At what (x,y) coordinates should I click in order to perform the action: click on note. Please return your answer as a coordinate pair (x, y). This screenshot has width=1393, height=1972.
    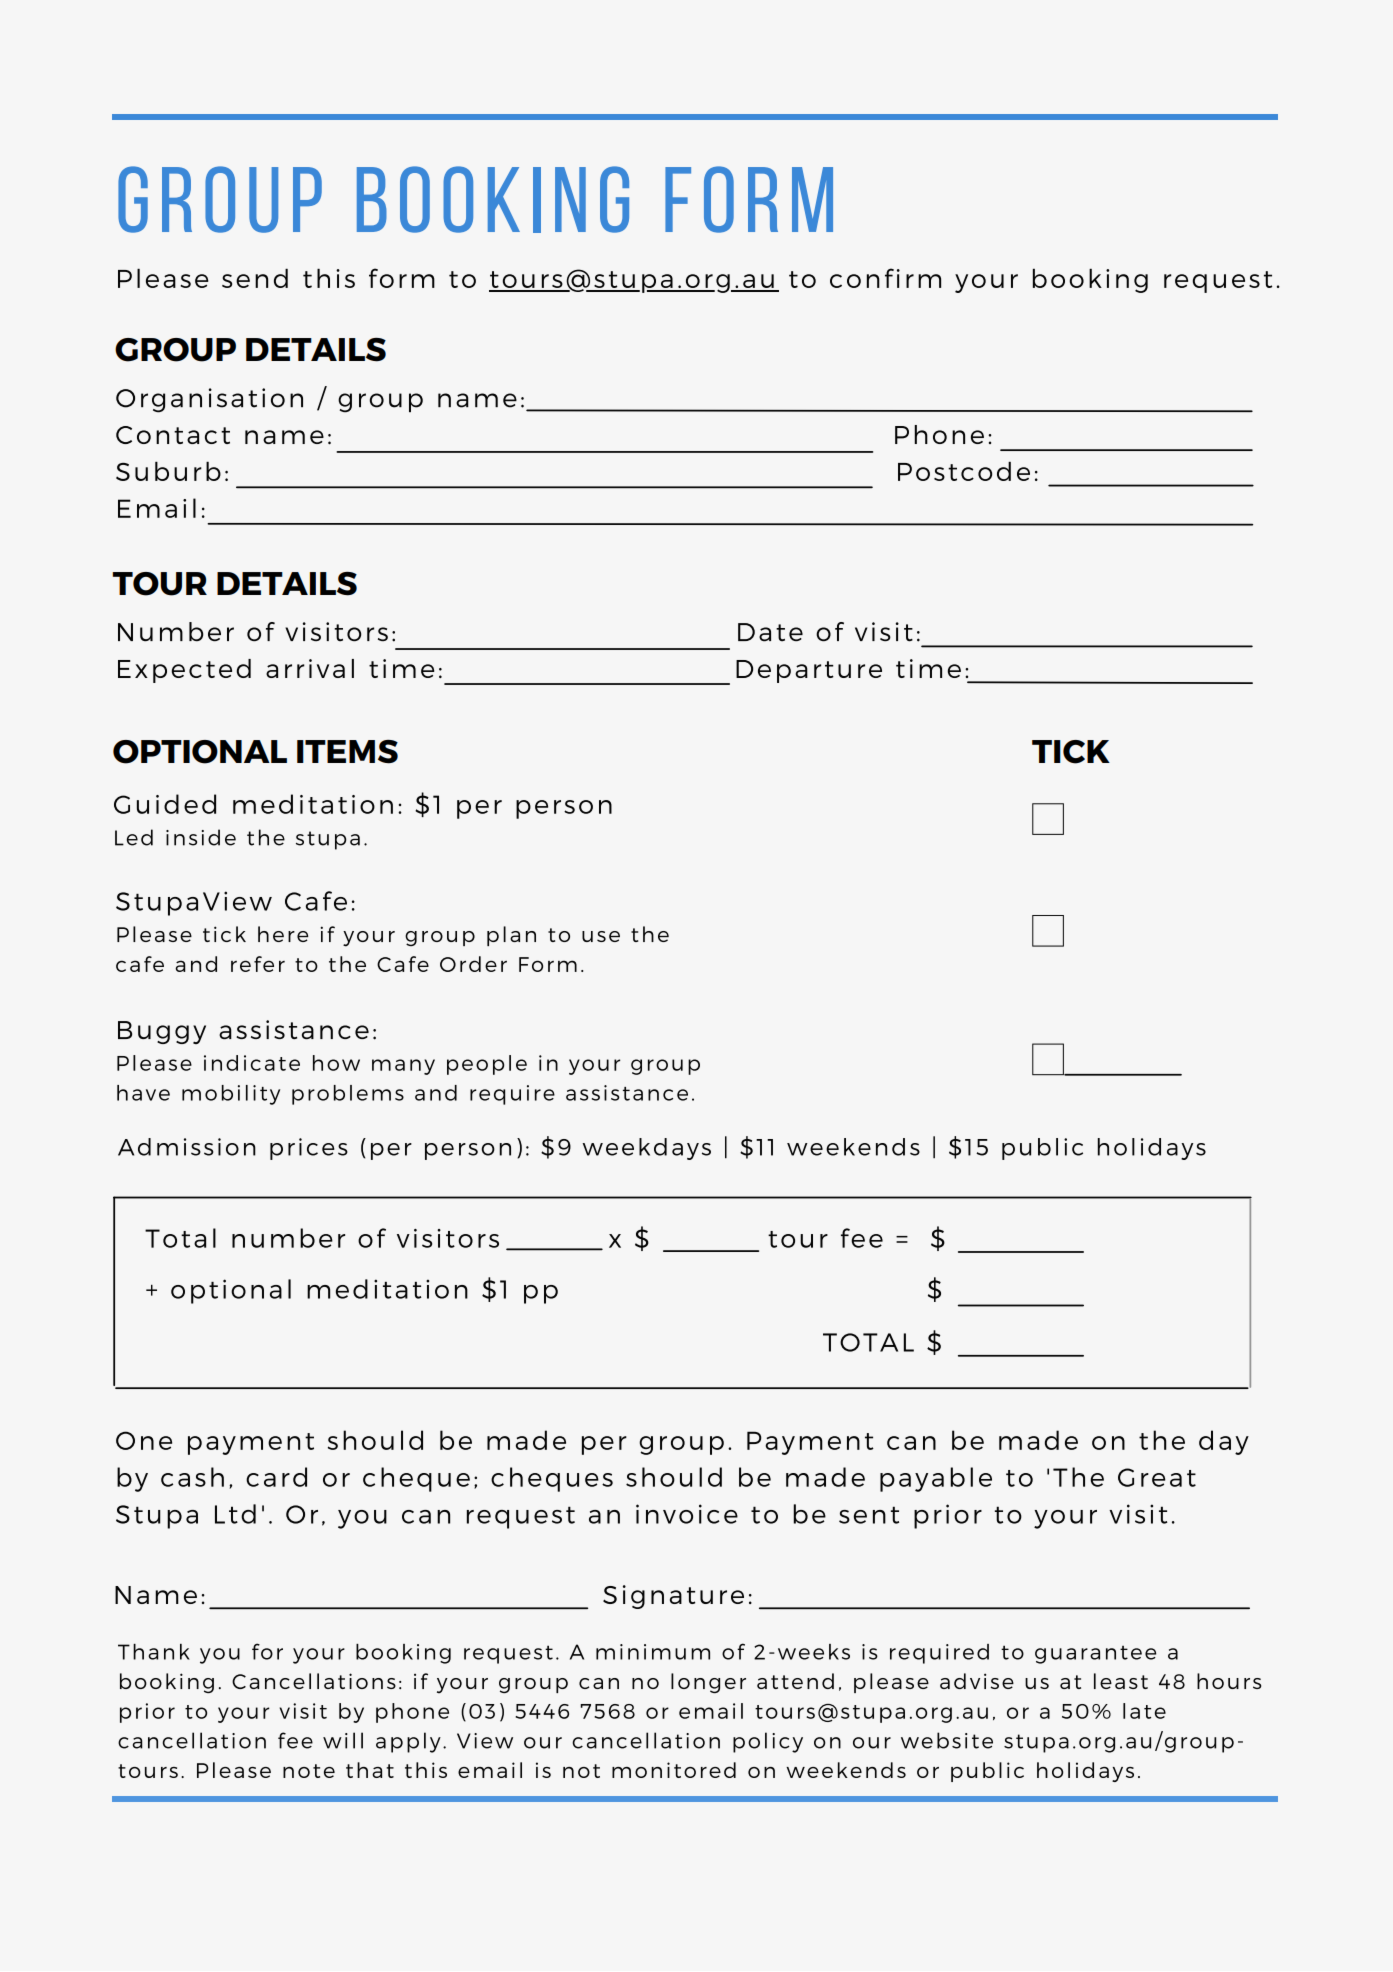
    Looking at the image, I should click on (309, 1771).
